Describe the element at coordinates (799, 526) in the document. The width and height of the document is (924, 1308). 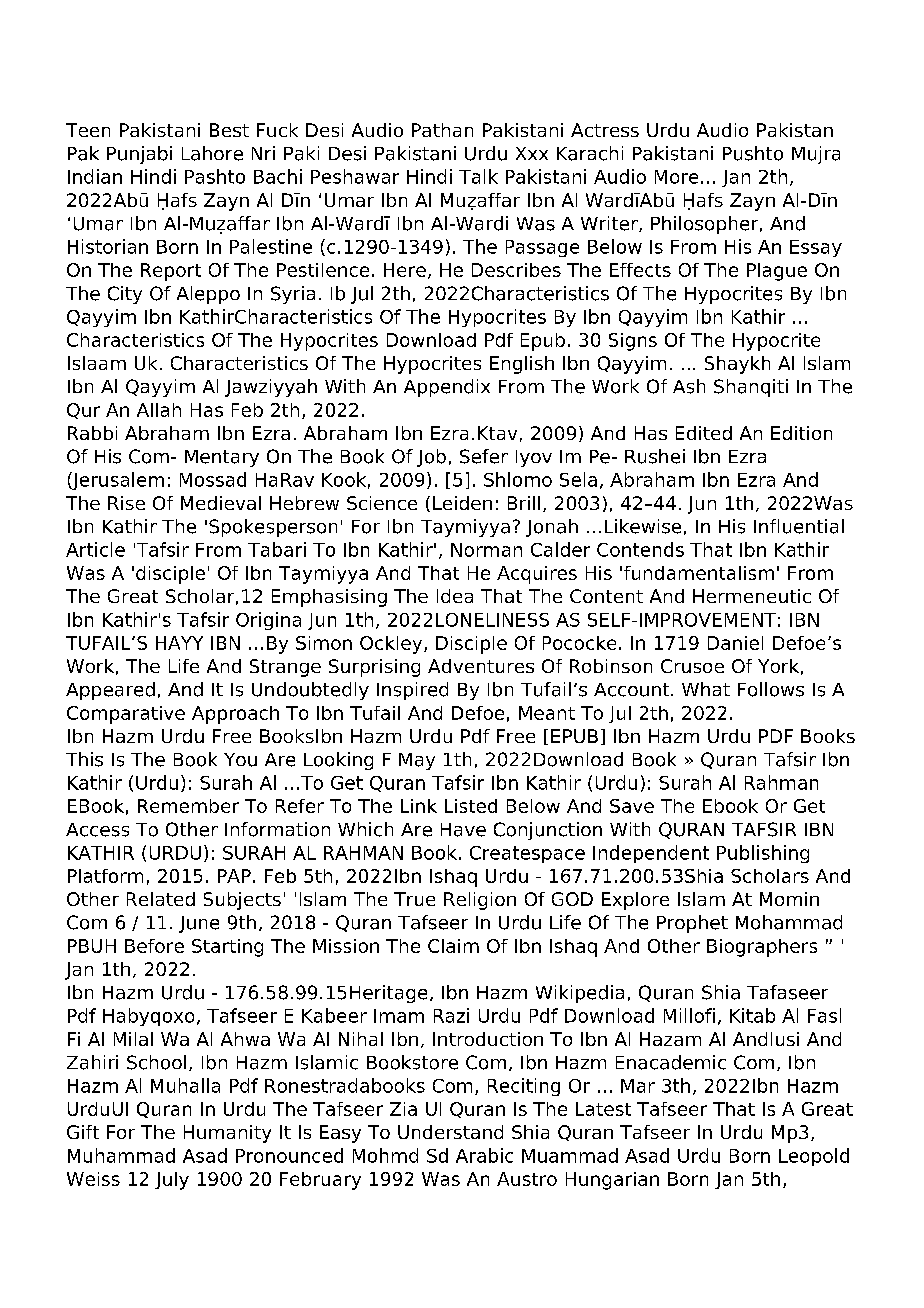
I see `Influential` at that location.
